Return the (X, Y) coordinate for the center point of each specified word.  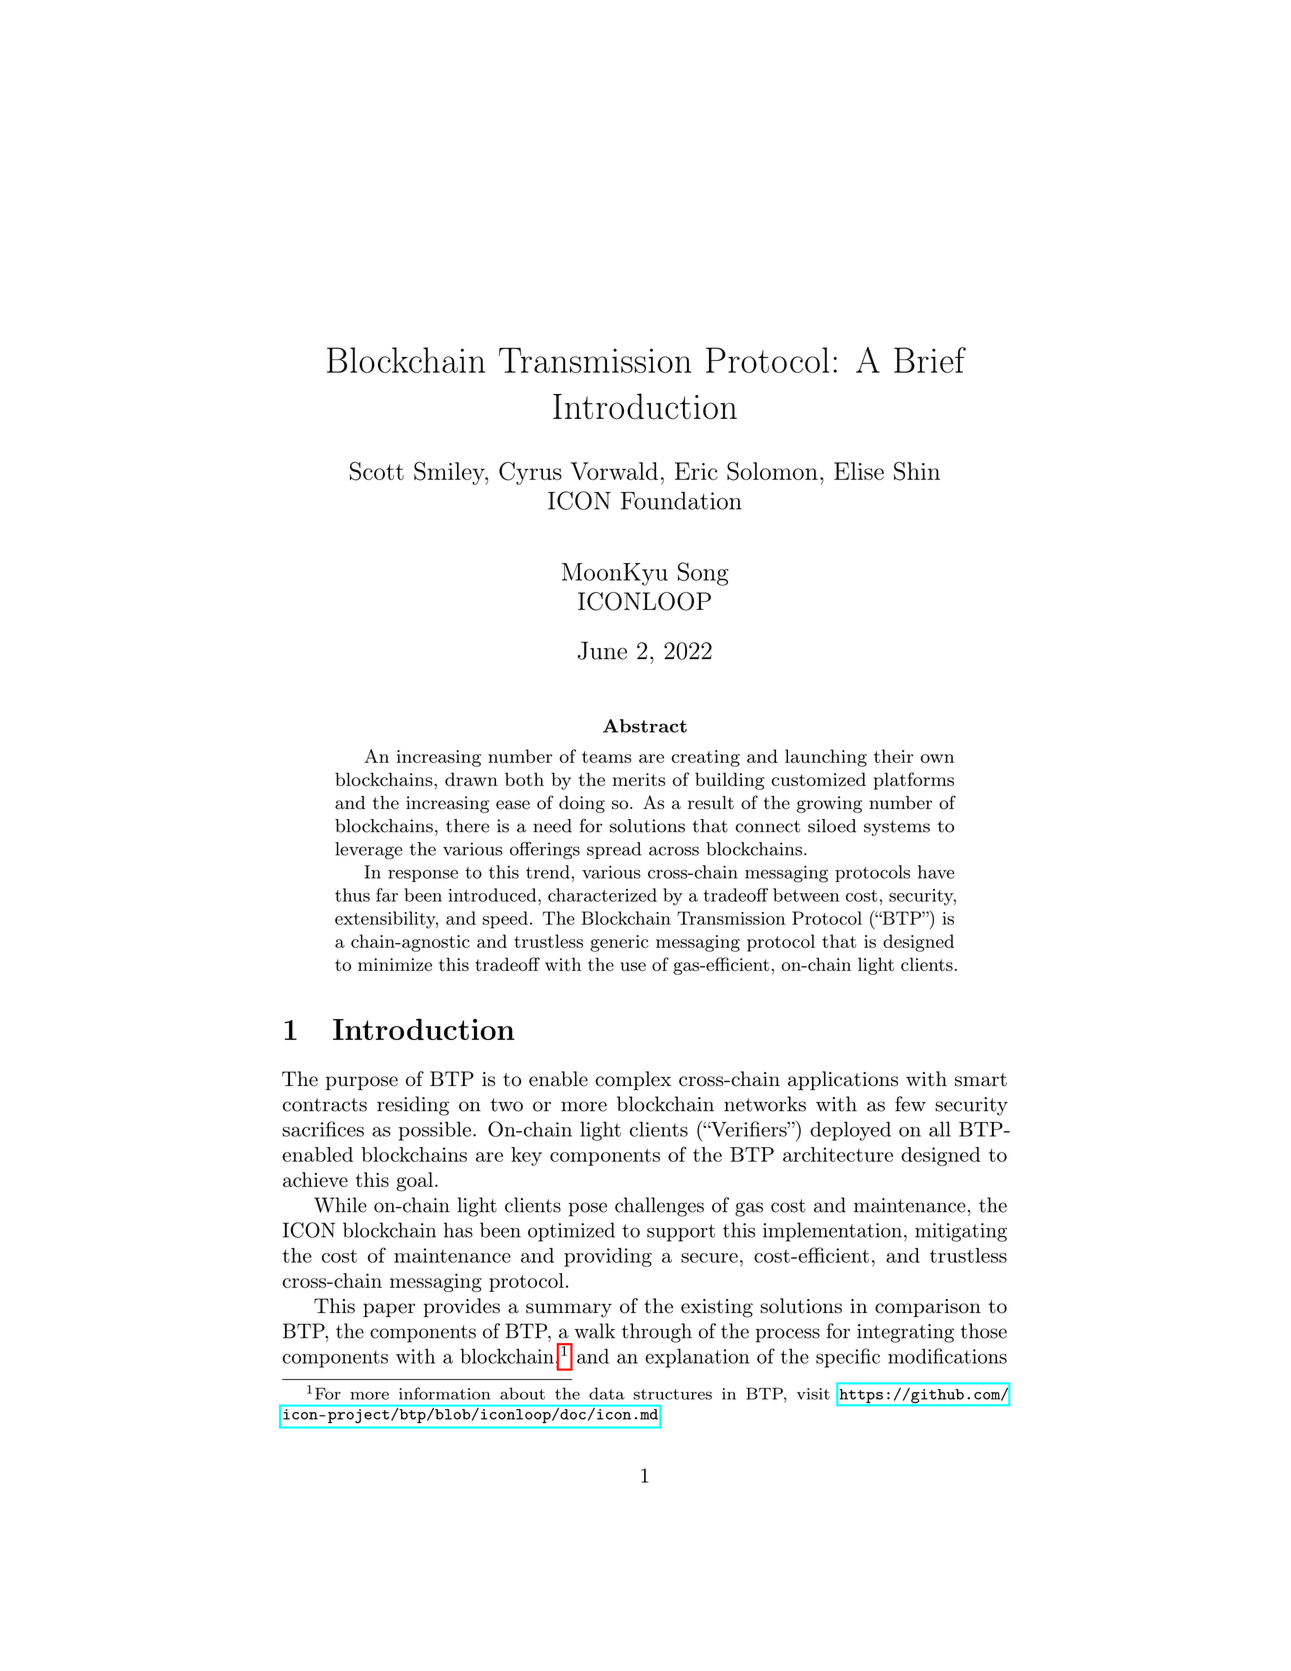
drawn (471, 779)
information (444, 1393)
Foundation (681, 500)
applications (843, 1080)
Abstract (645, 726)
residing (413, 1106)
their (893, 756)
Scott (377, 471)
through (657, 1333)
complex (633, 1080)
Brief (930, 360)
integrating (905, 1333)
